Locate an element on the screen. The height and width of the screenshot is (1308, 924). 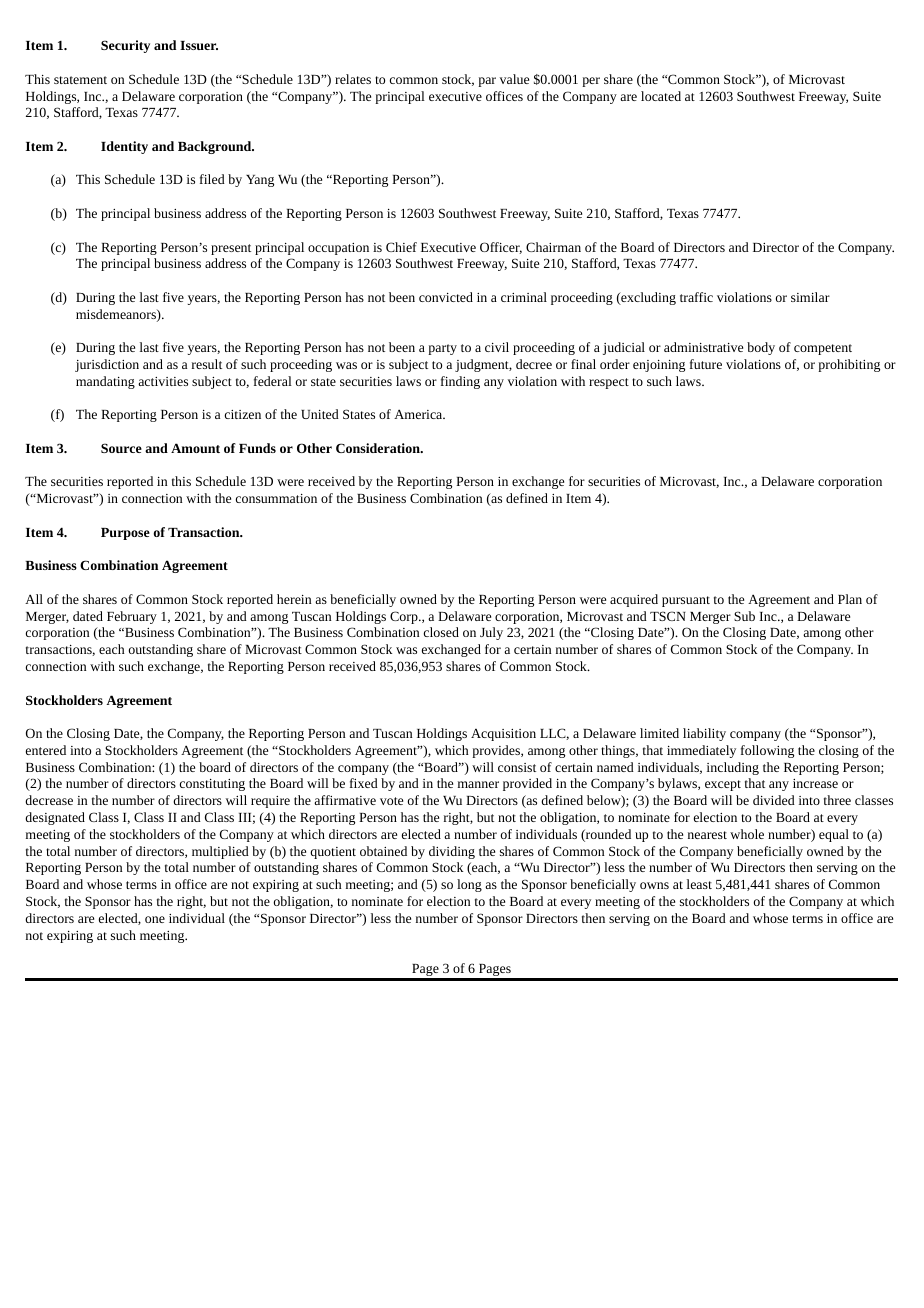
Source is located at coordinates (121, 448).
